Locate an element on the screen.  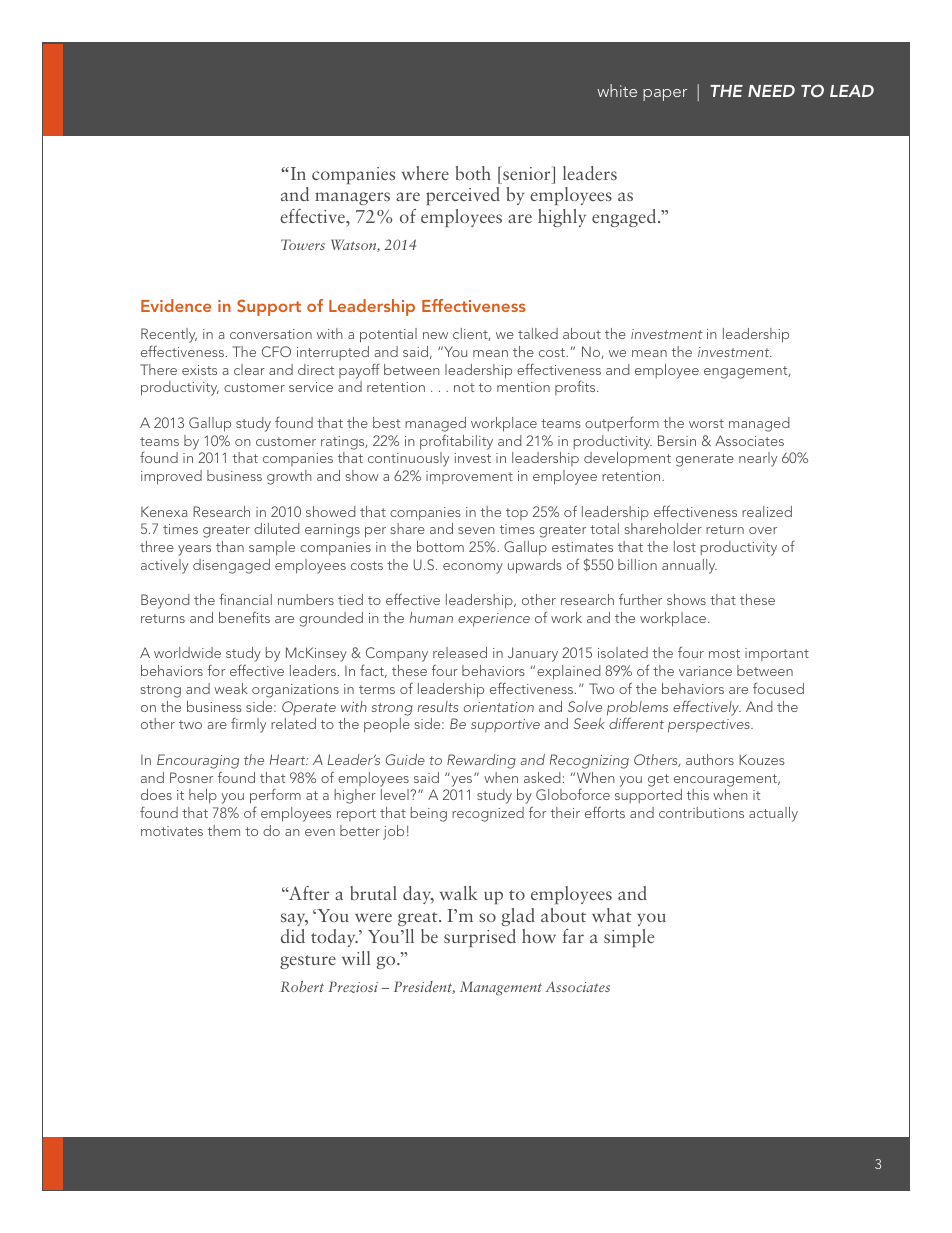
new is located at coordinates (435, 335).
